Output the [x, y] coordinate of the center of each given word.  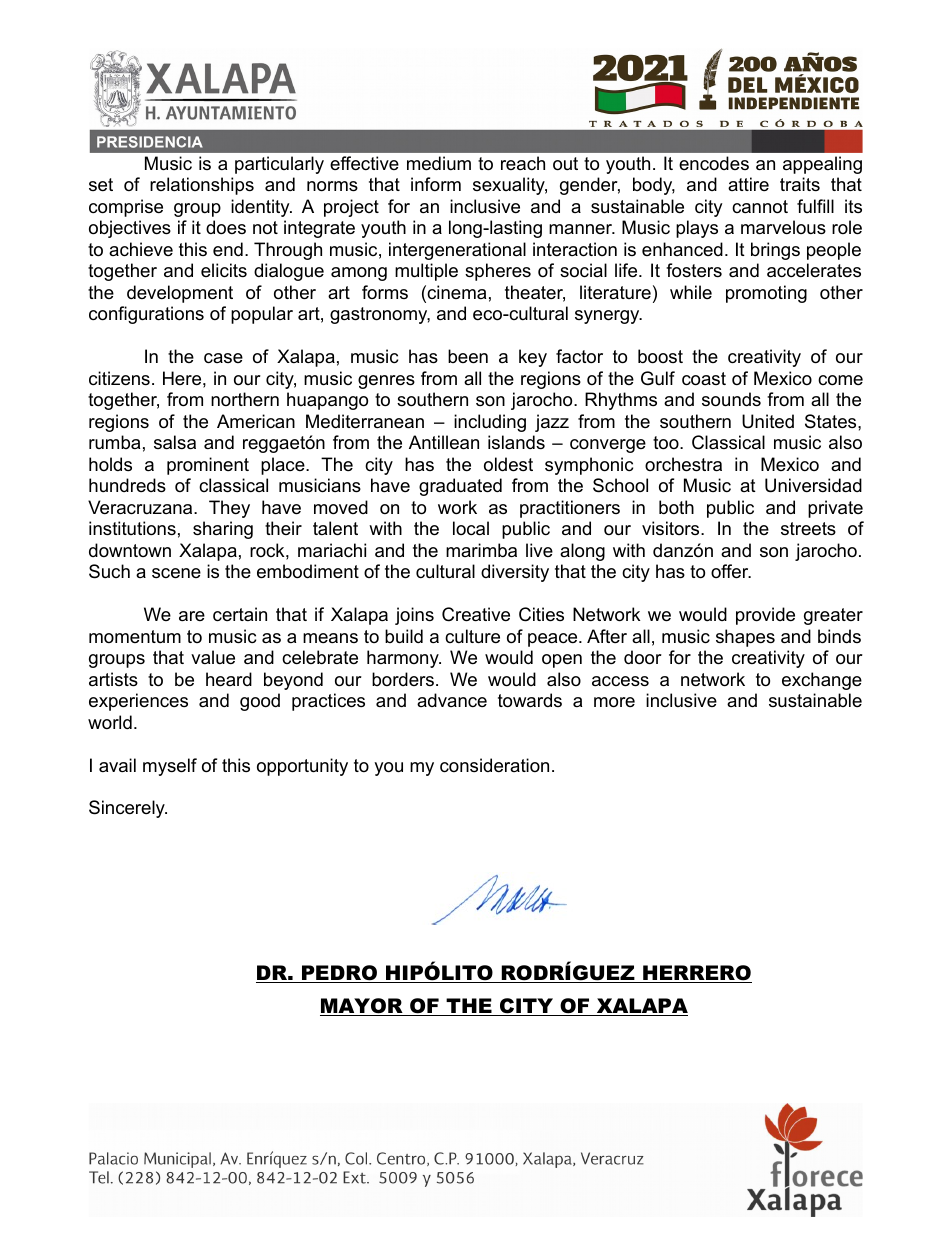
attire [748, 184]
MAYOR [362, 1007]
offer [731, 571]
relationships [202, 186]
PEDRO [339, 974]
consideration [494, 765]
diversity [515, 573]
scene [176, 573]
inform [436, 184]
